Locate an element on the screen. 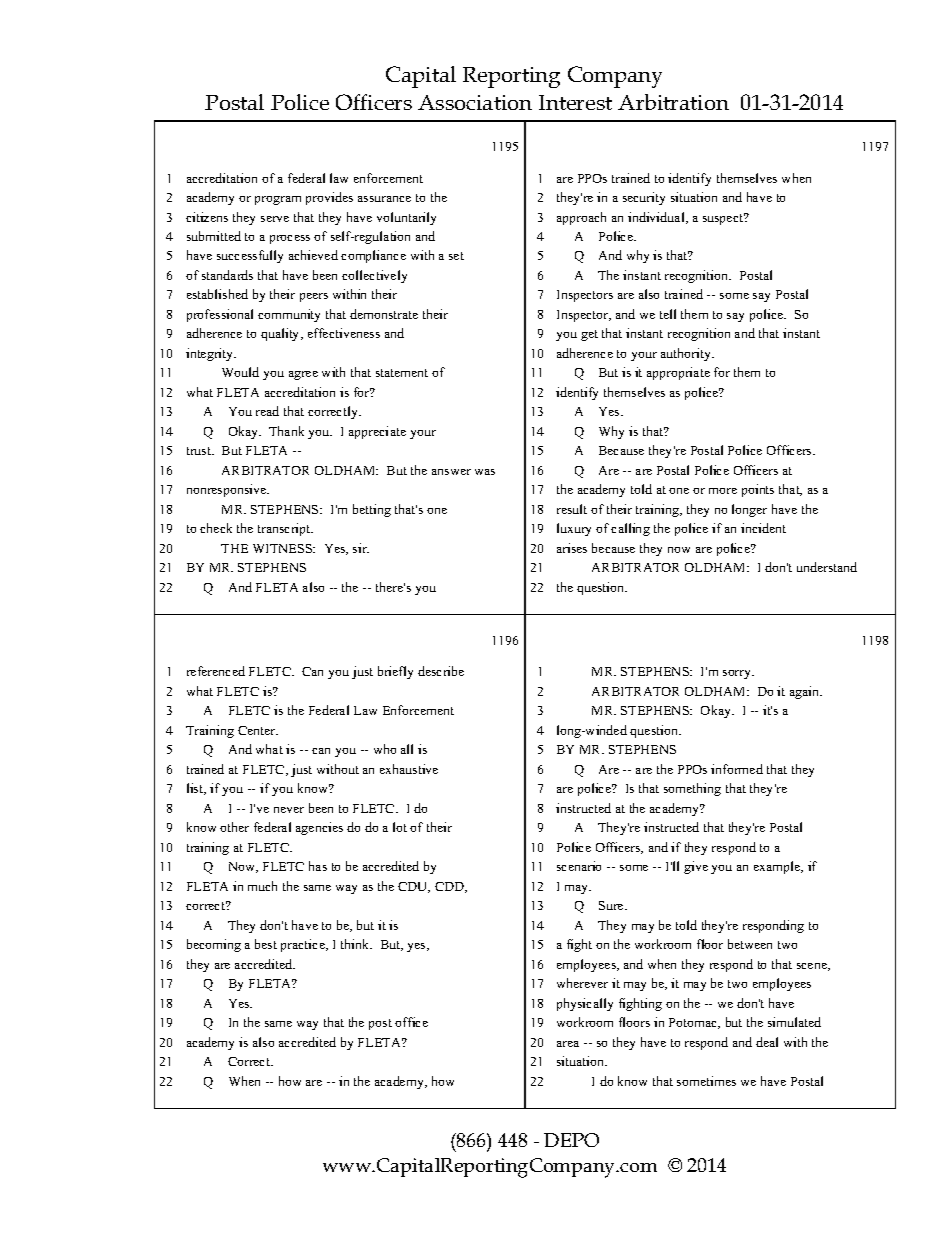 The image size is (952, 1233). Thank is located at coordinates (286, 431).
